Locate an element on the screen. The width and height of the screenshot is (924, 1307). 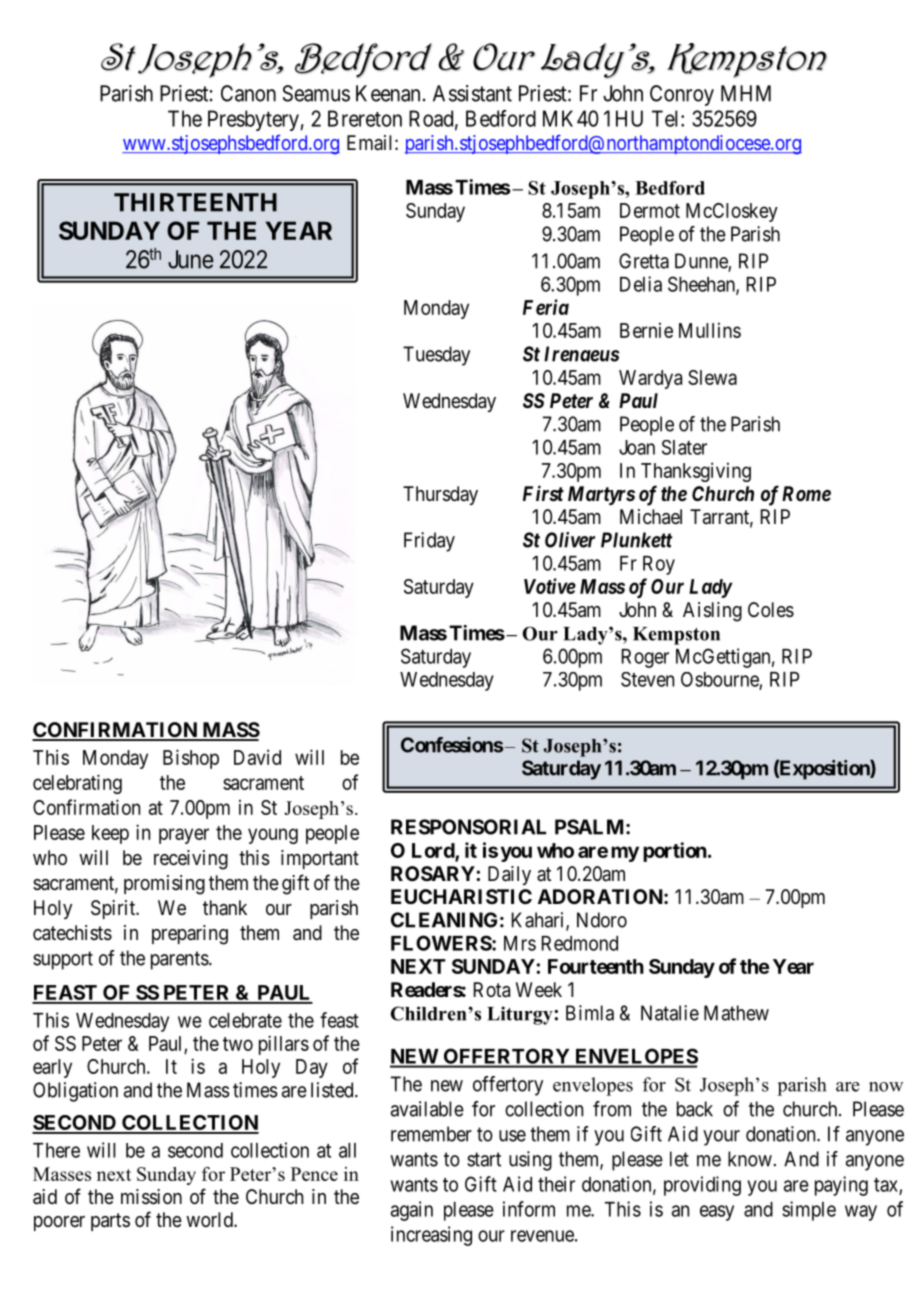
mission is located at coordinates (151, 1197).
